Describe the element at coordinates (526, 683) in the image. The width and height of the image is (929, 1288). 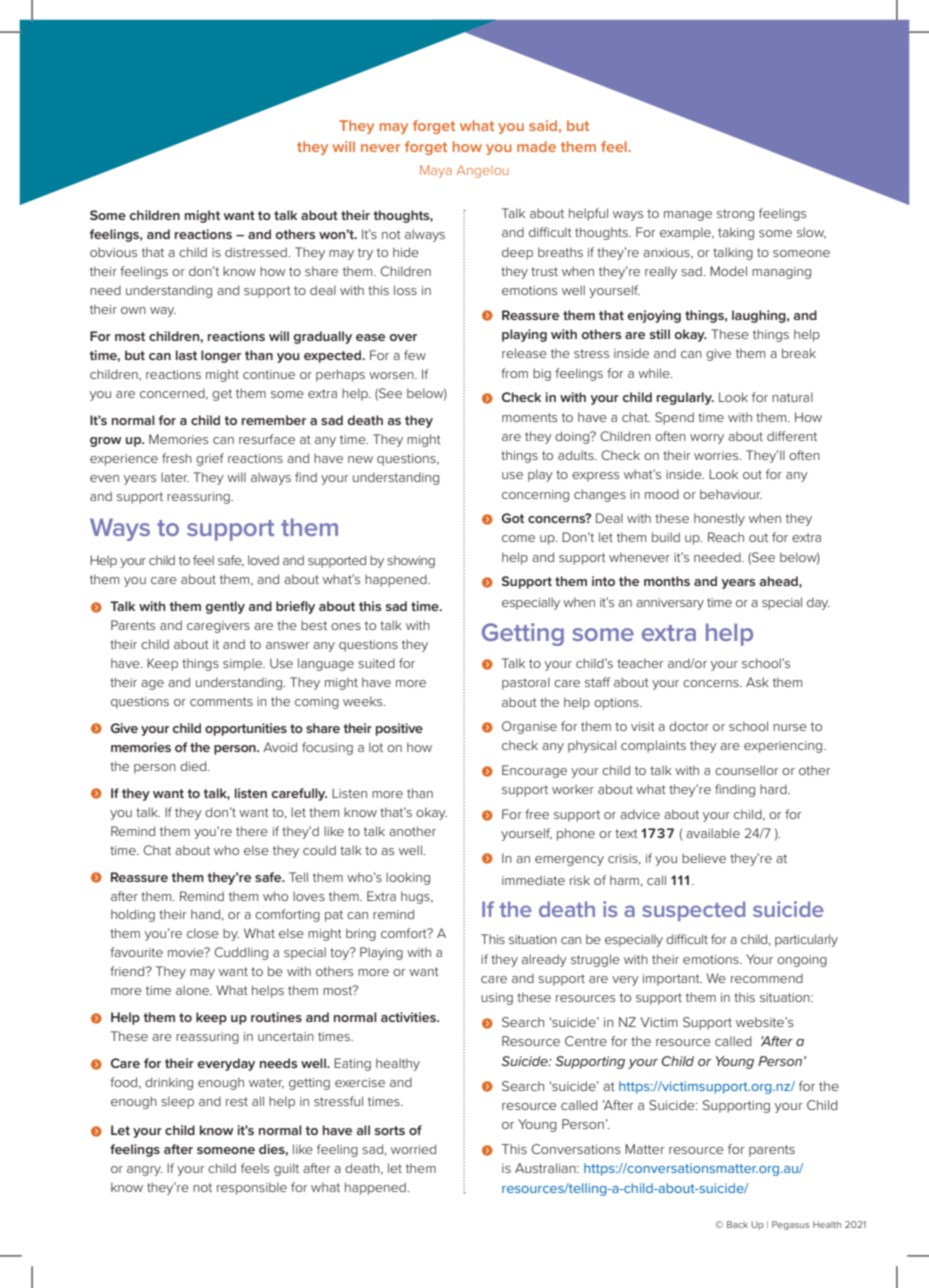
I see `pastoral` at that location.
